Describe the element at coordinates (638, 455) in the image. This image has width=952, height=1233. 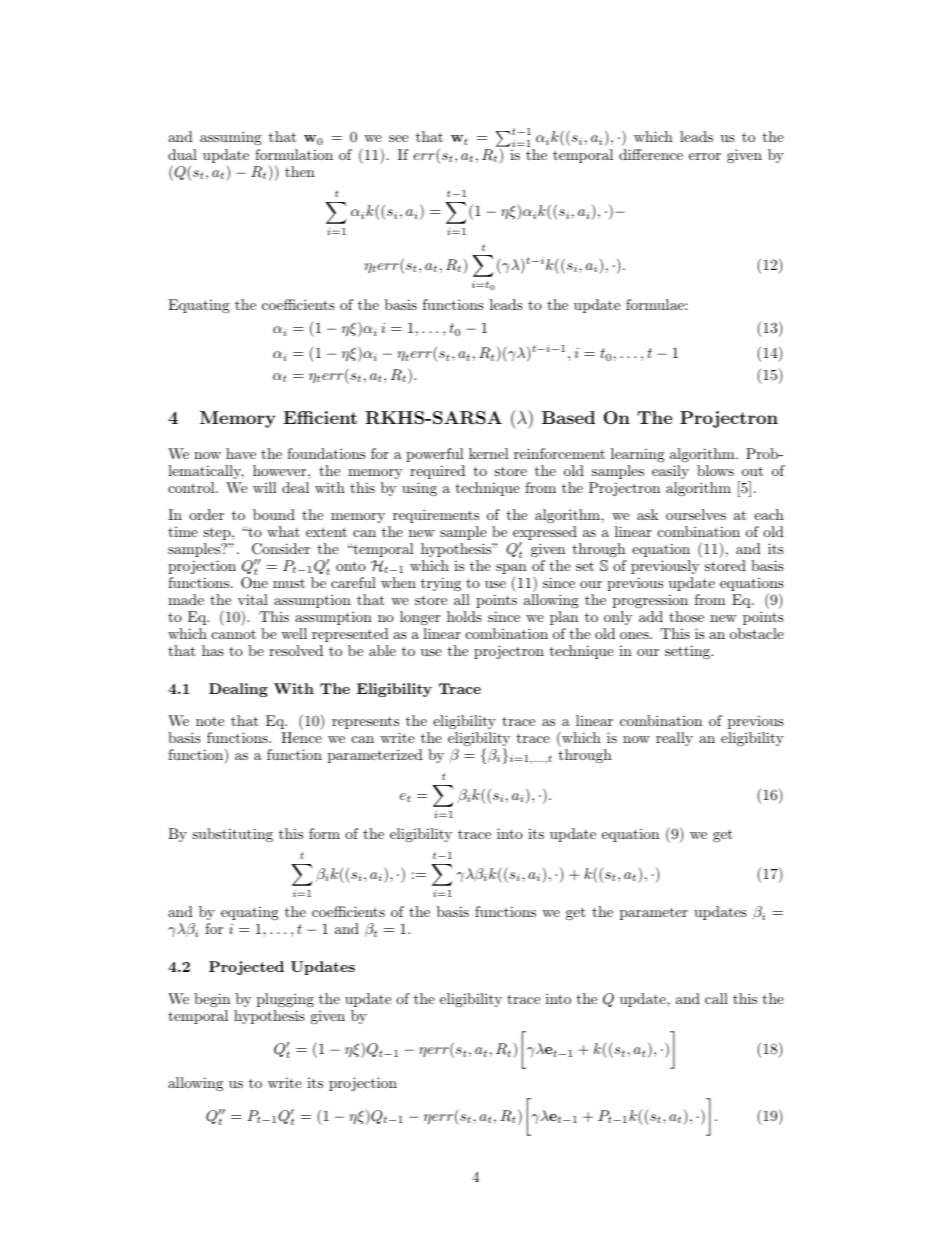
I see `learning` at that location.
